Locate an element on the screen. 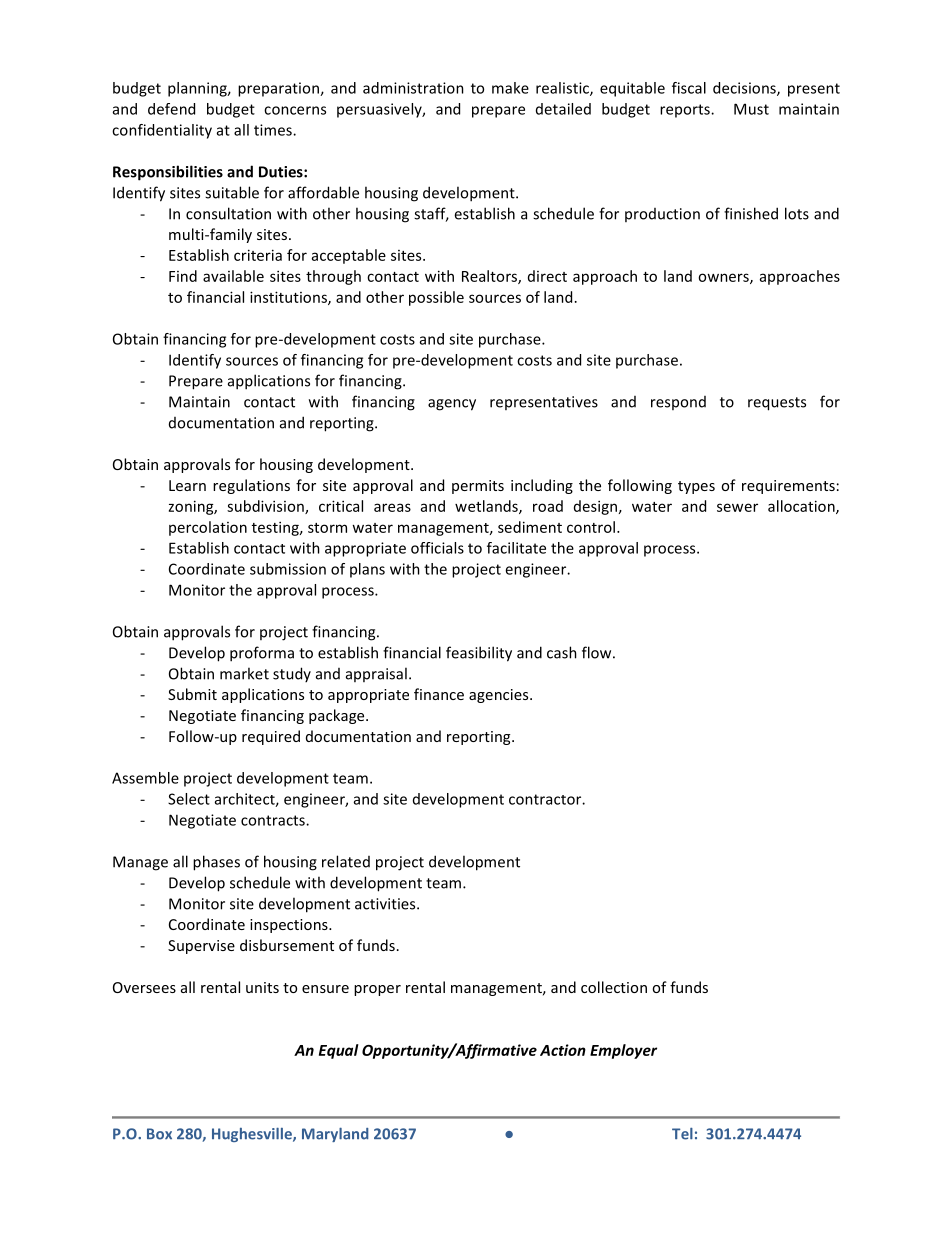 This screenshot has height=1233, width=952. times is located at coordinates (274, 130).
